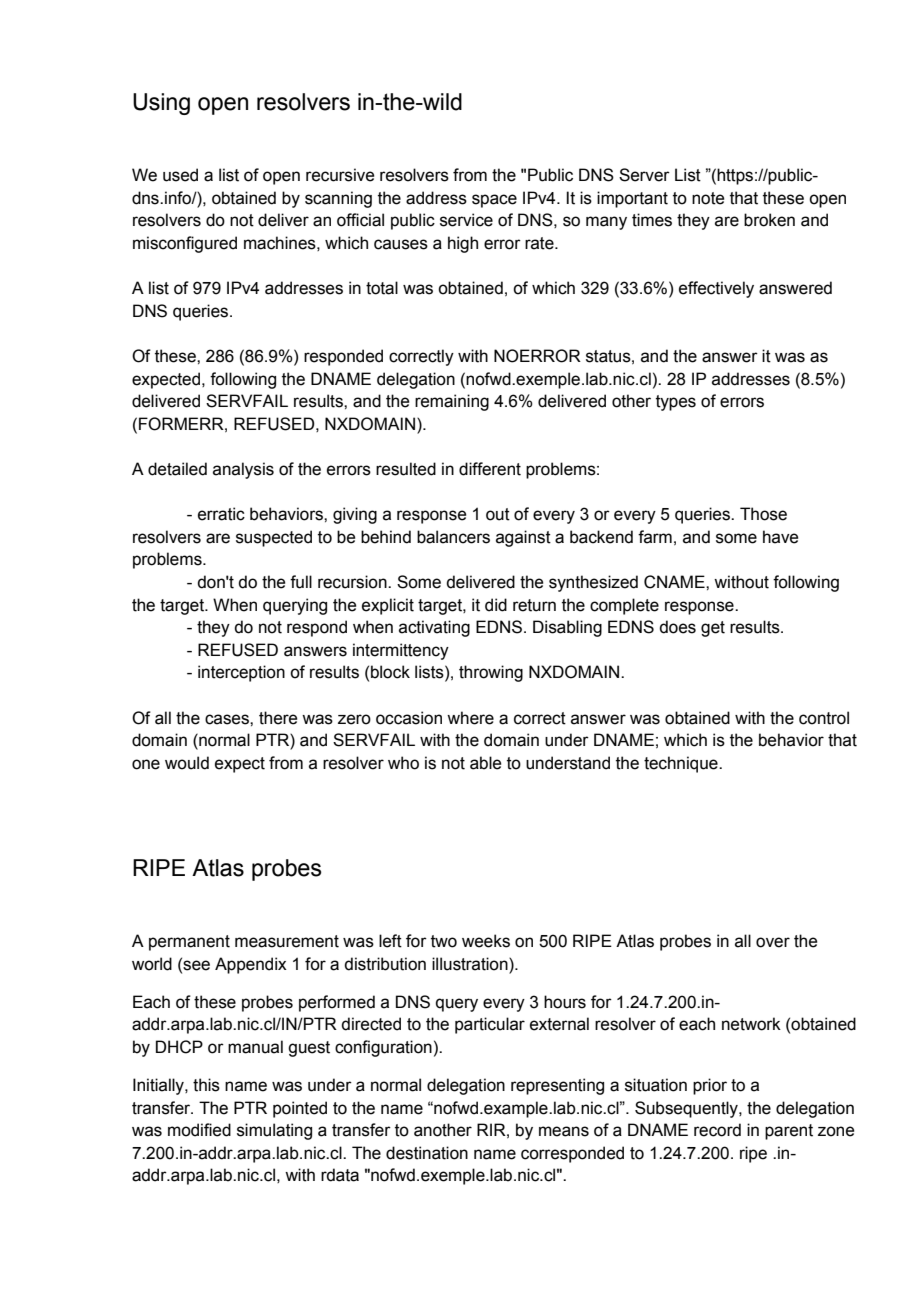  I want to click on would, so click(187, 763).
